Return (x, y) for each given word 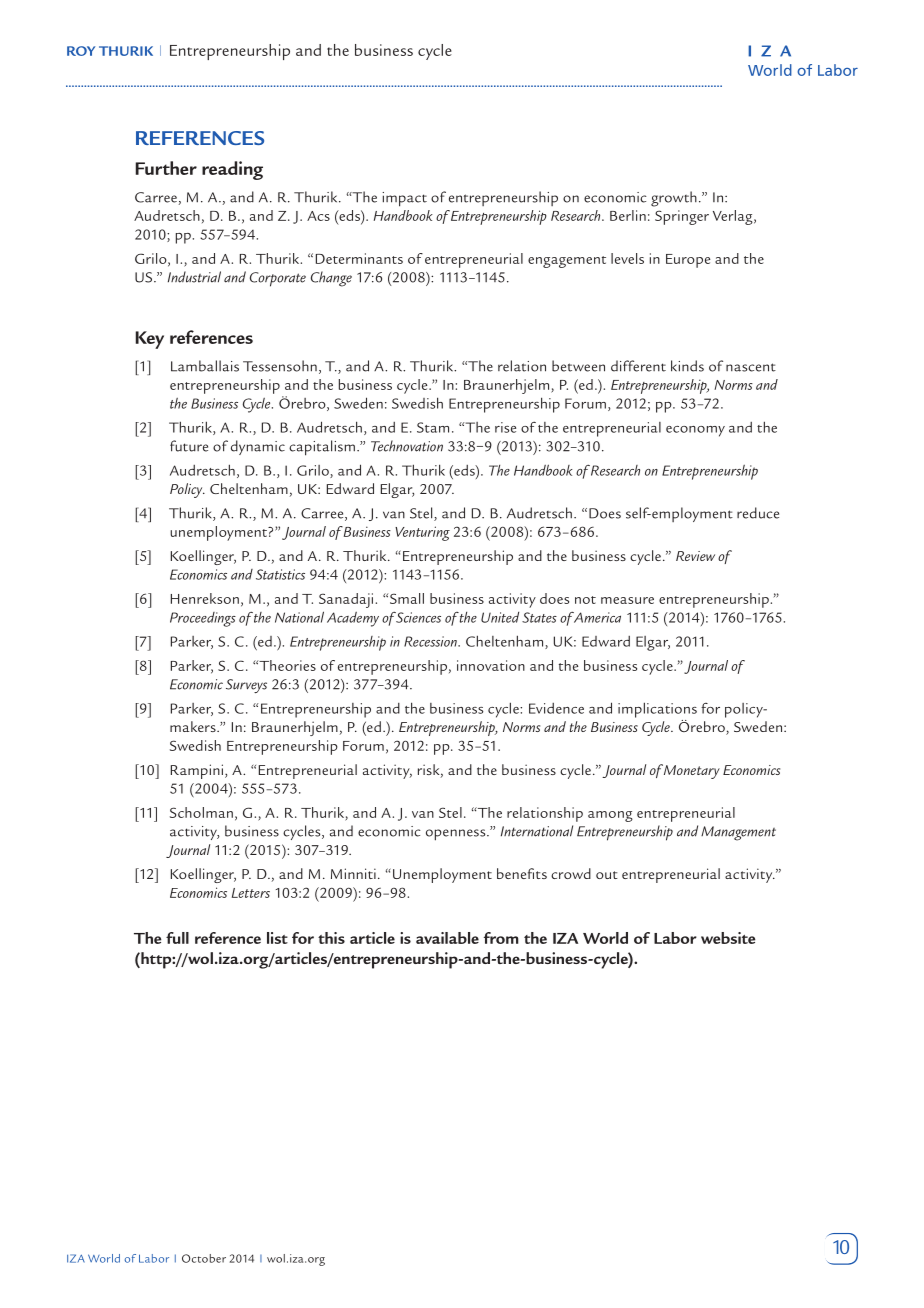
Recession (431, 641)
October (204, 1258)
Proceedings (203, 619)
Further (166, 168)
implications (657, 710)
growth (674, 199)
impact (404, 199)
